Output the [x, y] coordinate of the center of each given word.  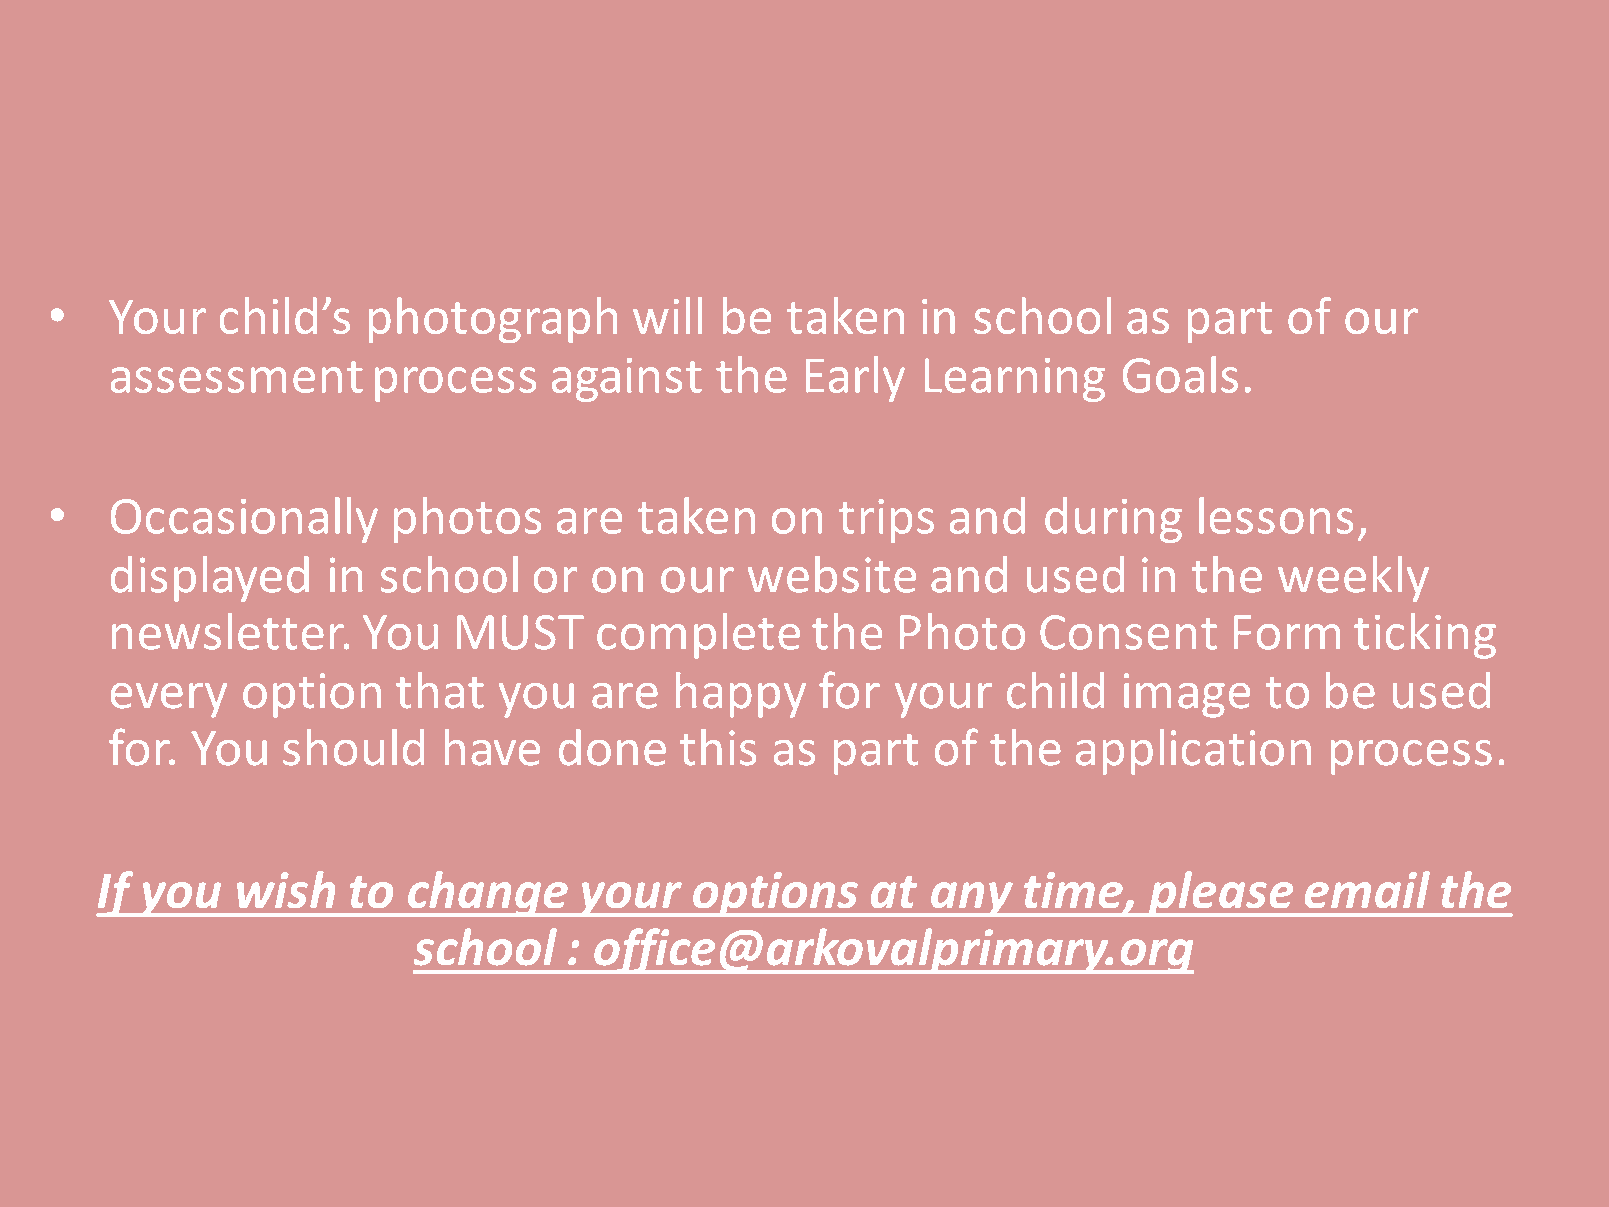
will [667, 315]
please [1221, 894]
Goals [1180, 374]
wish [286, 889]
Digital [897, 159]
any [972, 899]
